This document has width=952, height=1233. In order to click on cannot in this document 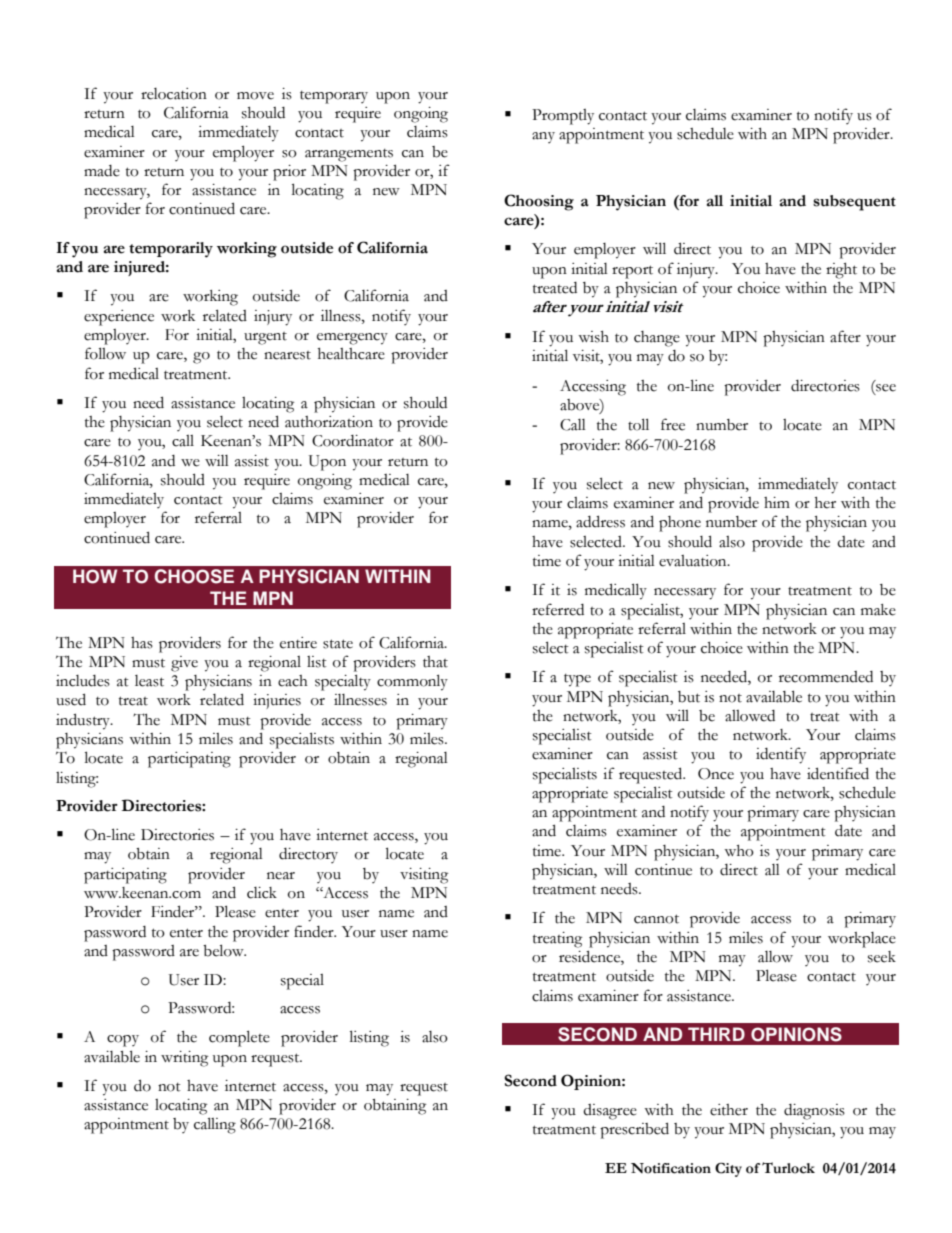, I will do `click(656, 919)`.
